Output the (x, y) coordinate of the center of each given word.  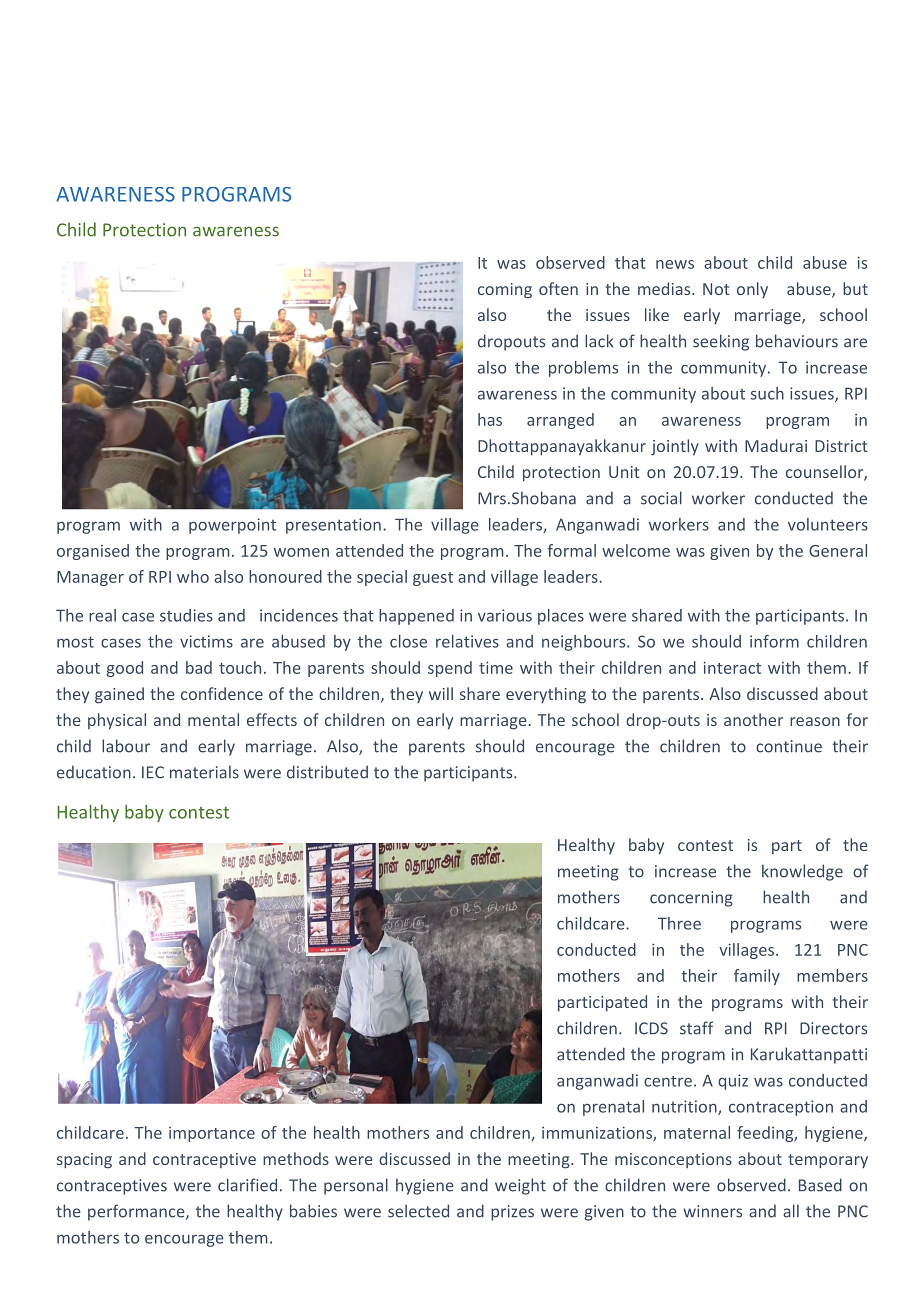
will (441, 693)
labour (126, 746)
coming (505, 291)
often (558, 288)
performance (137, 1212)
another (753, 719)
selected (418, 1211)
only (752, 290)
